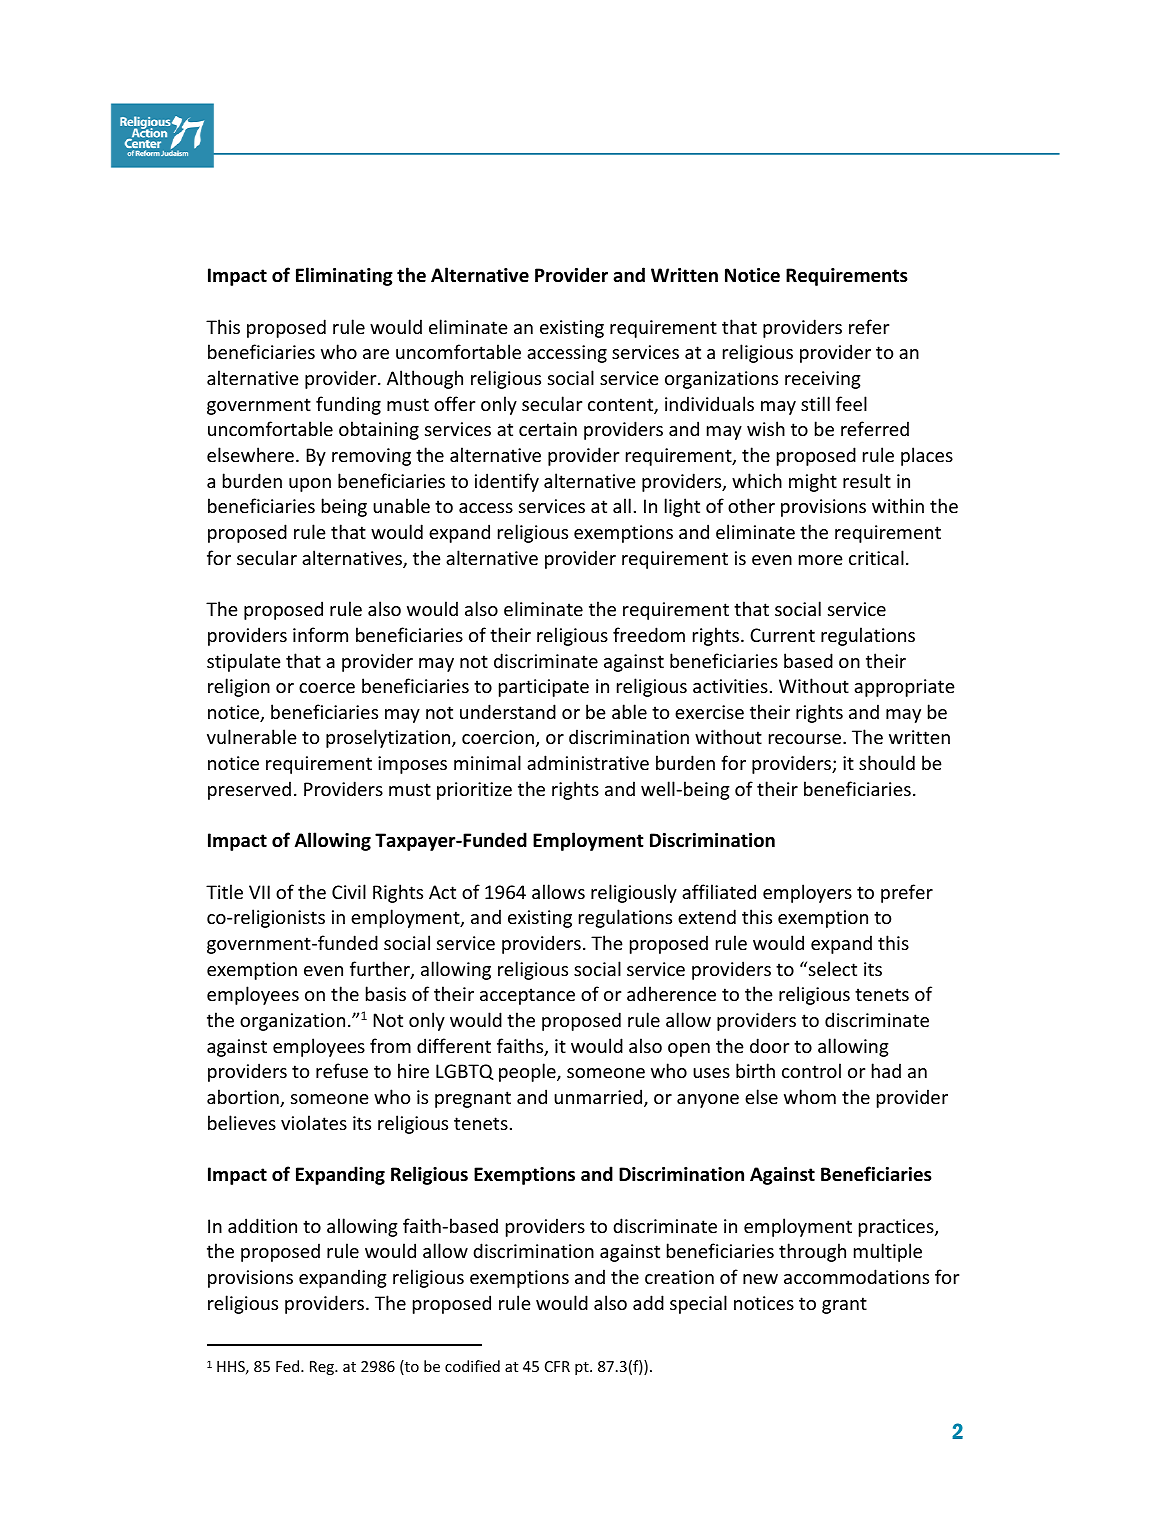 Image resolution: width=1170 pixels, height=1515 pixels. Describe the element at coordinates (548, 429) in the document. I see `certain` at that location.
